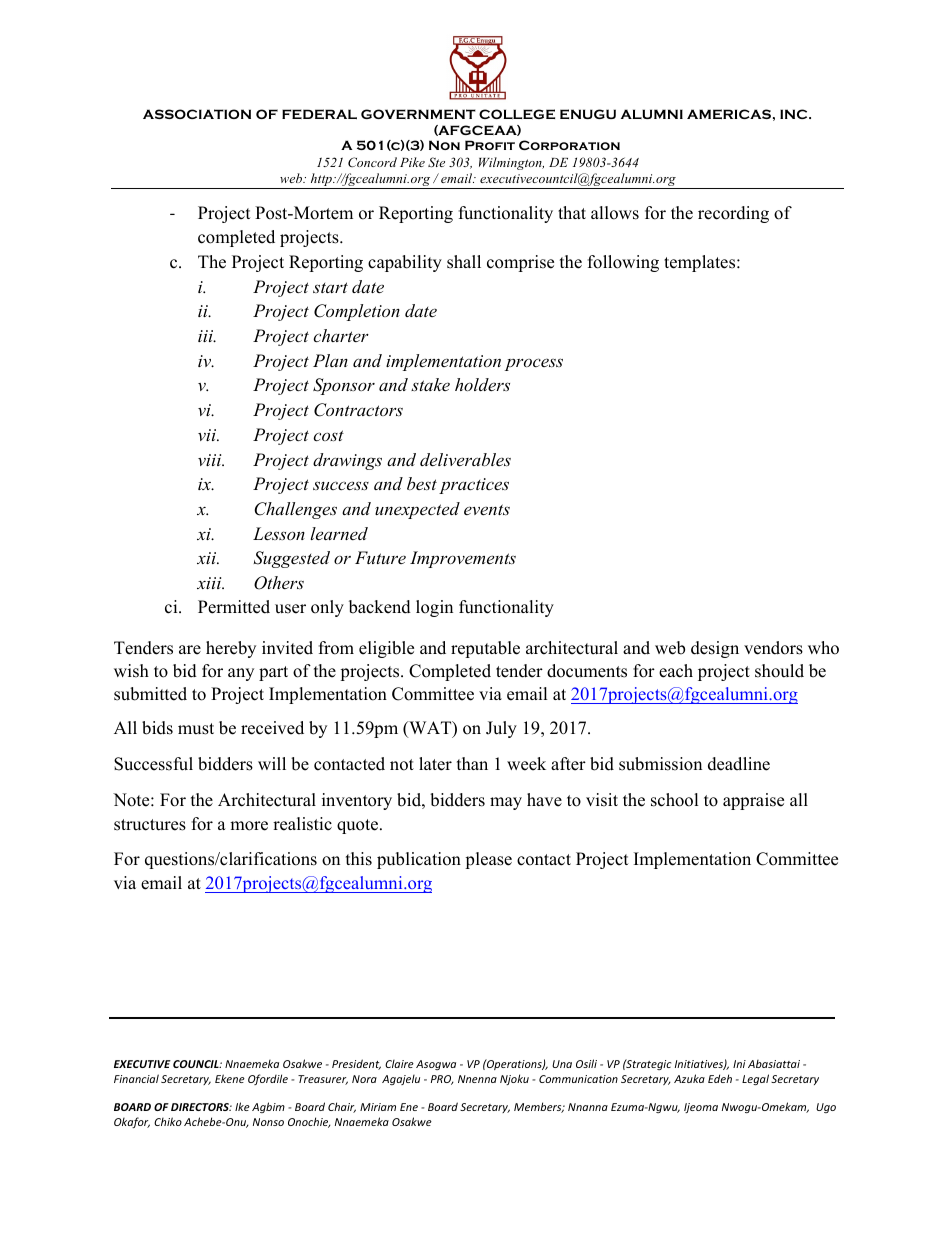  What do you see at coordinates (464, 262) in the image?
I see `shall` at bounding box center [464, 262].
